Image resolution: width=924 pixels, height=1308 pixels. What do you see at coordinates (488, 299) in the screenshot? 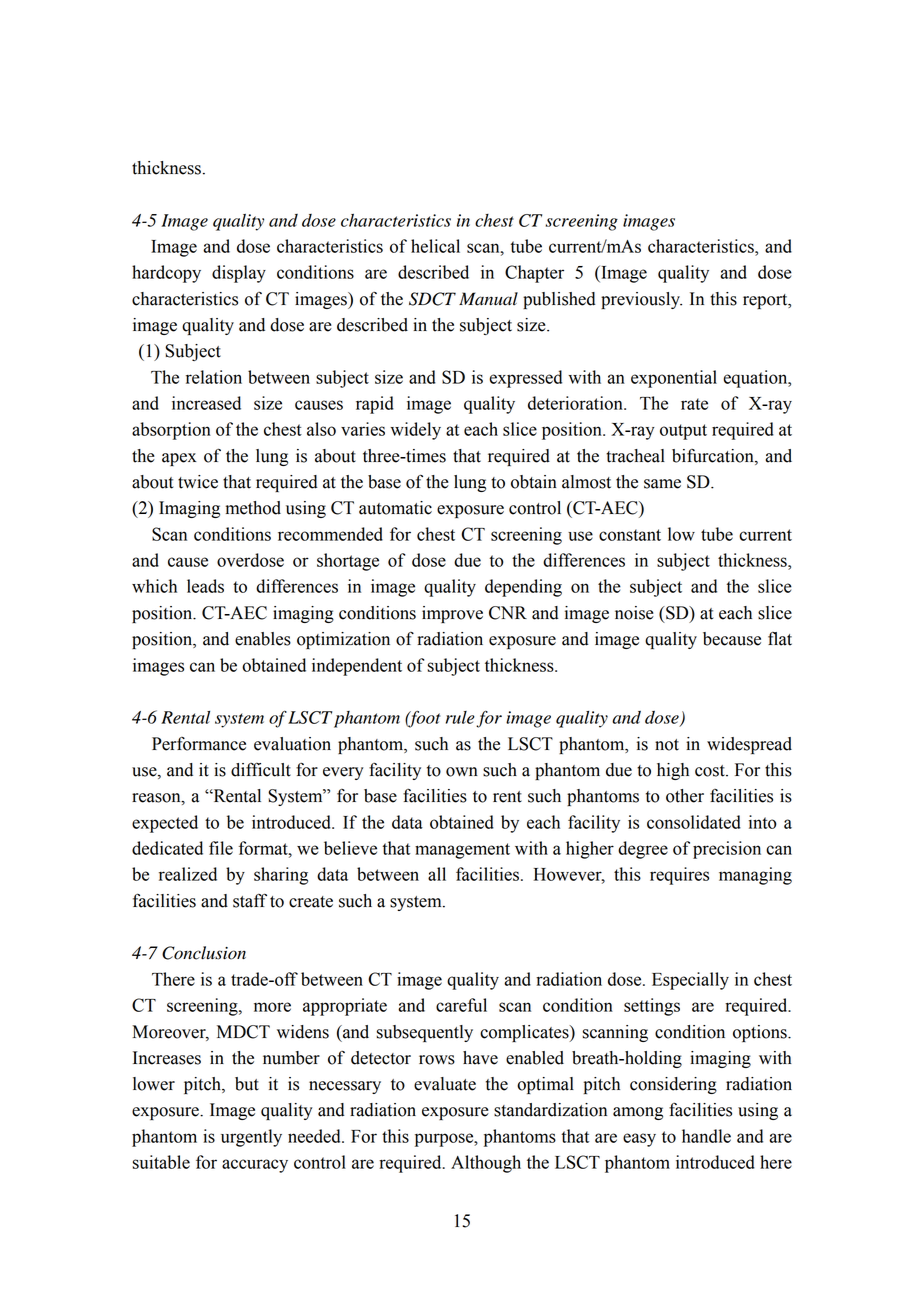
I see `Manual` at bounding box center [488, 299].
